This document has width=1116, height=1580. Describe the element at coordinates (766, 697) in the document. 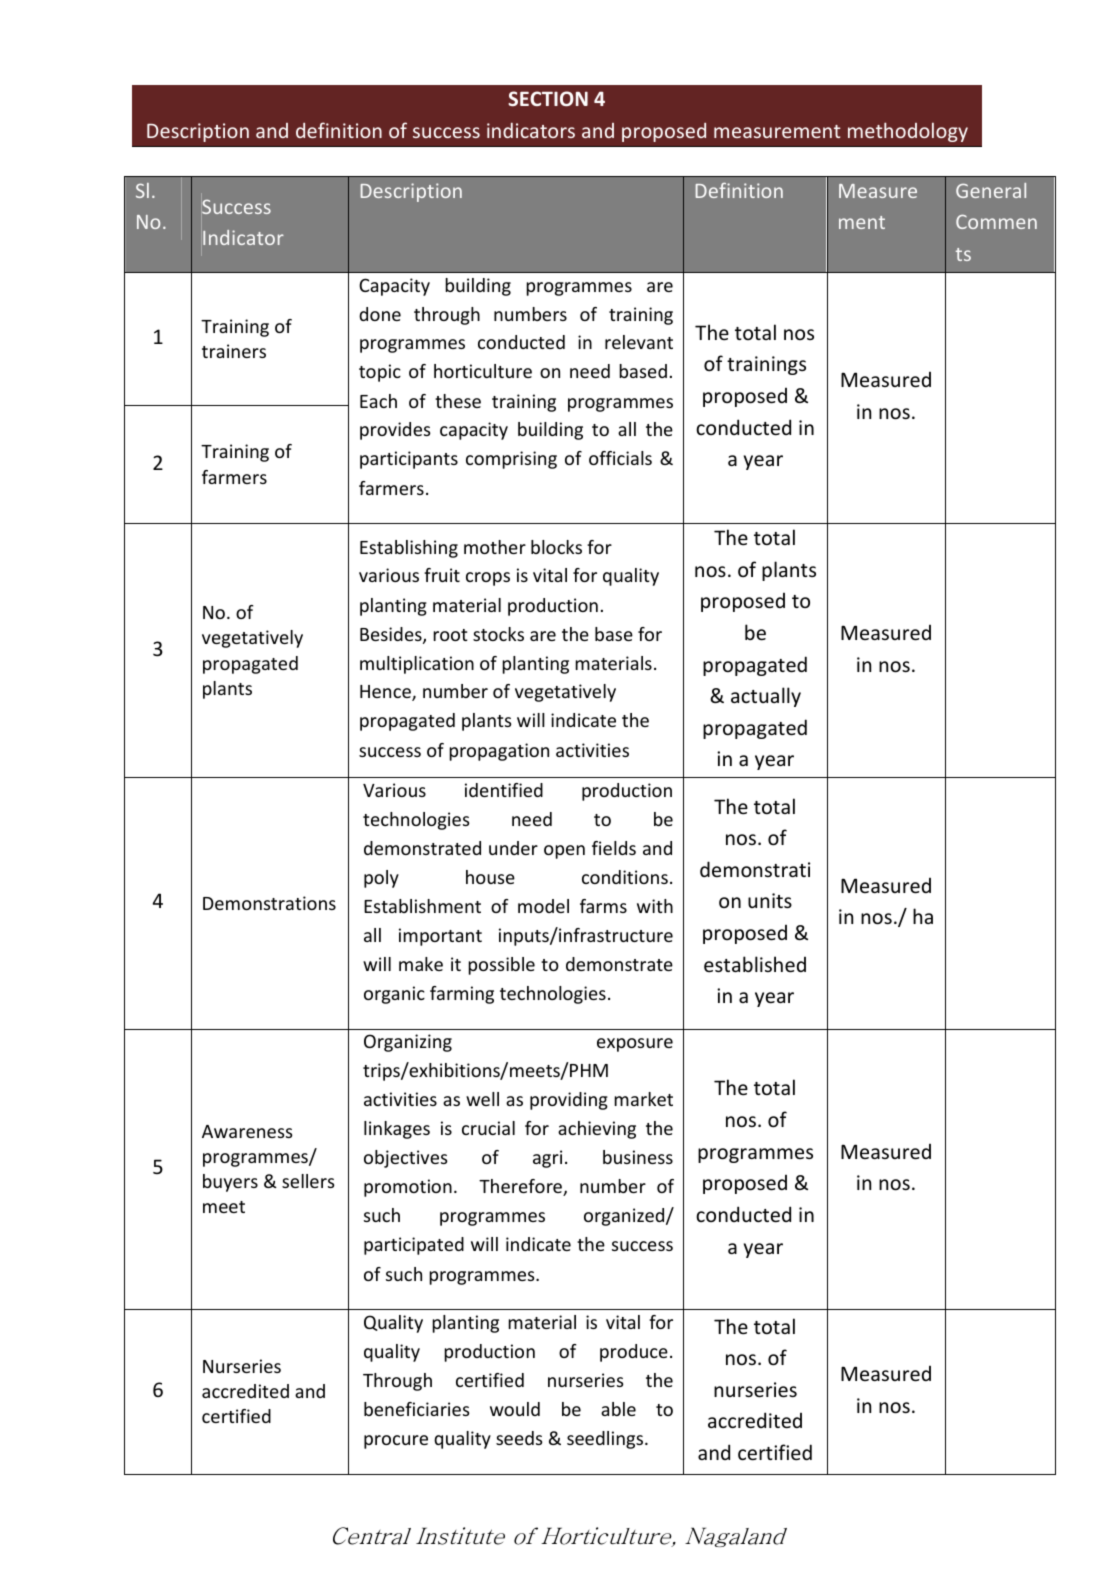

I see `actually` at that location.
